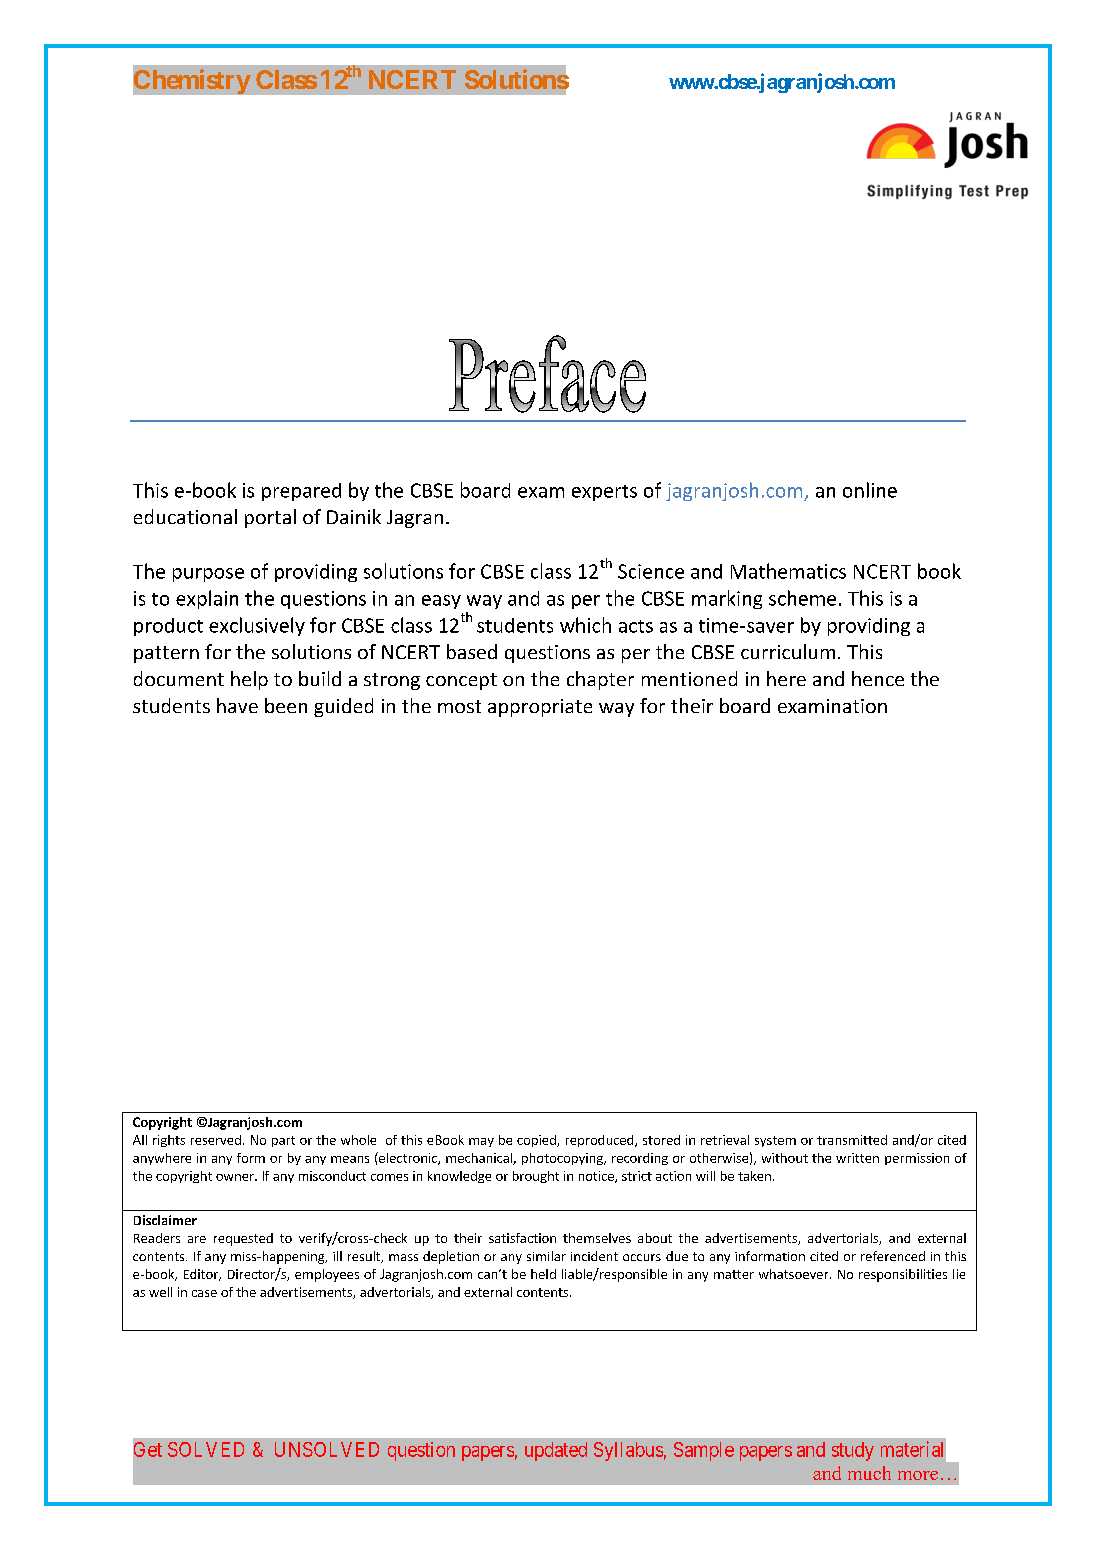  Describe the element at coordinates (604, 493) in the document. I see `experts` at that location.
